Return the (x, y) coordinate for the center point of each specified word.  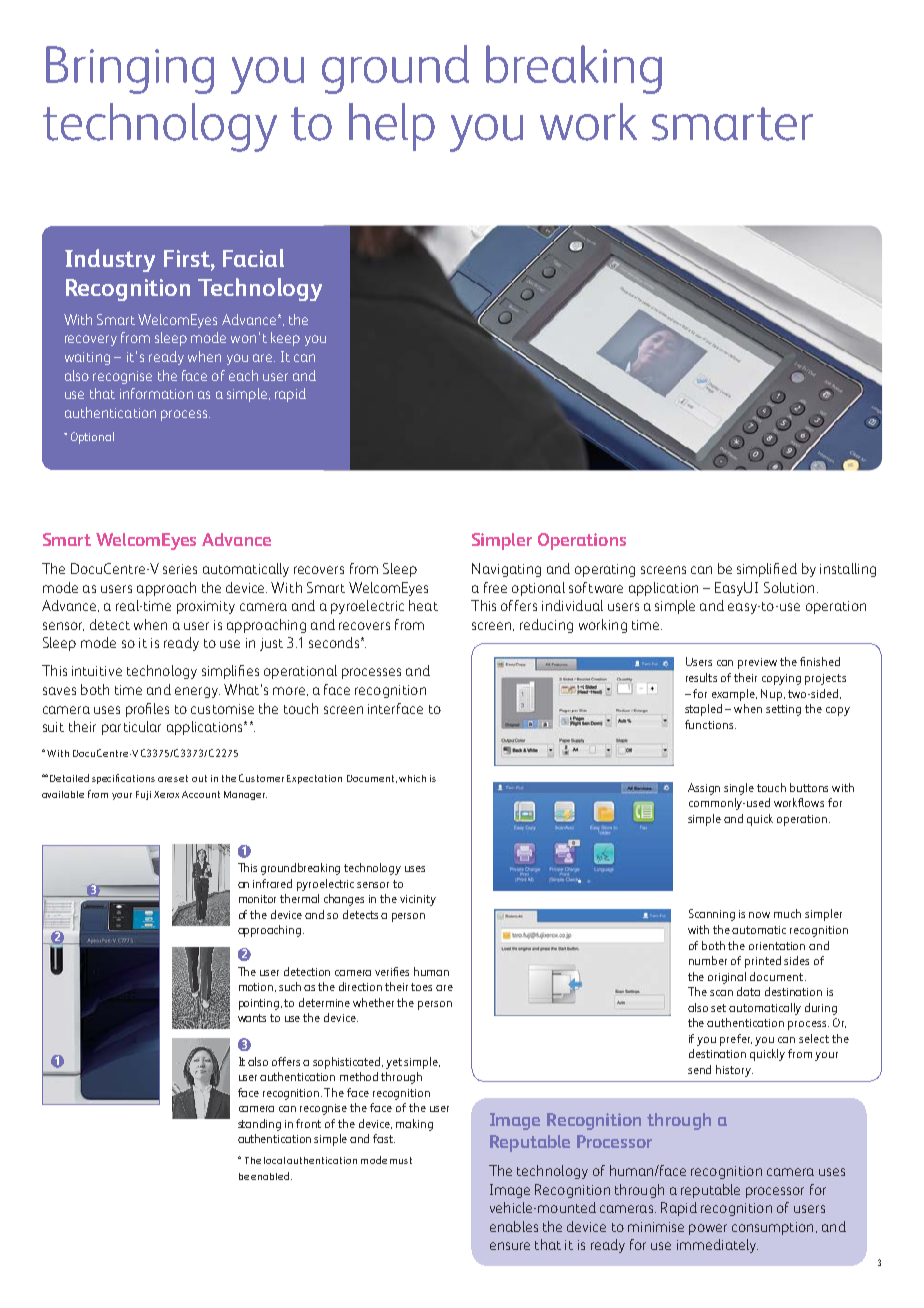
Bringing (130, 70)
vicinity (418, 900)
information (156, 393)
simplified (767, 570)
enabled (271, 1176)
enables (514, 1226)
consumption (772, 1228)
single (739, 789)
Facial (253, 258)
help (392, 127)
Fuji (143, 795)
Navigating (506, 570)
